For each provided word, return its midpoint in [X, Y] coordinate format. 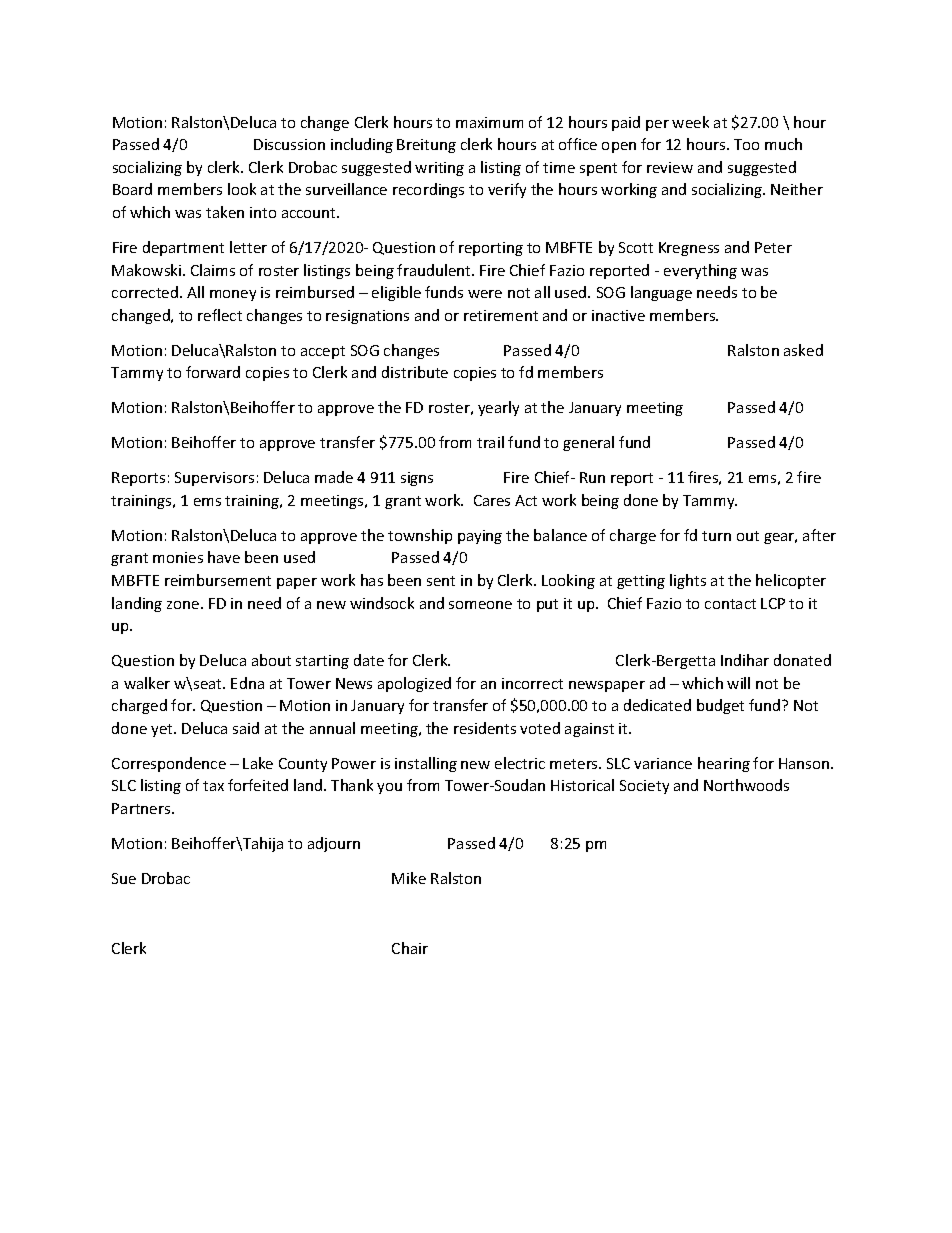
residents [485, 728]
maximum [489, 122]
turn [716, 536]
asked [803, 350]
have [224, 557]
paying [480, 537]
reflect [220, 315]
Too [746, 144]
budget [720, 706]
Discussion [289, 144]
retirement [501, 315]
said [246, 728]
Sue [124, 878]
